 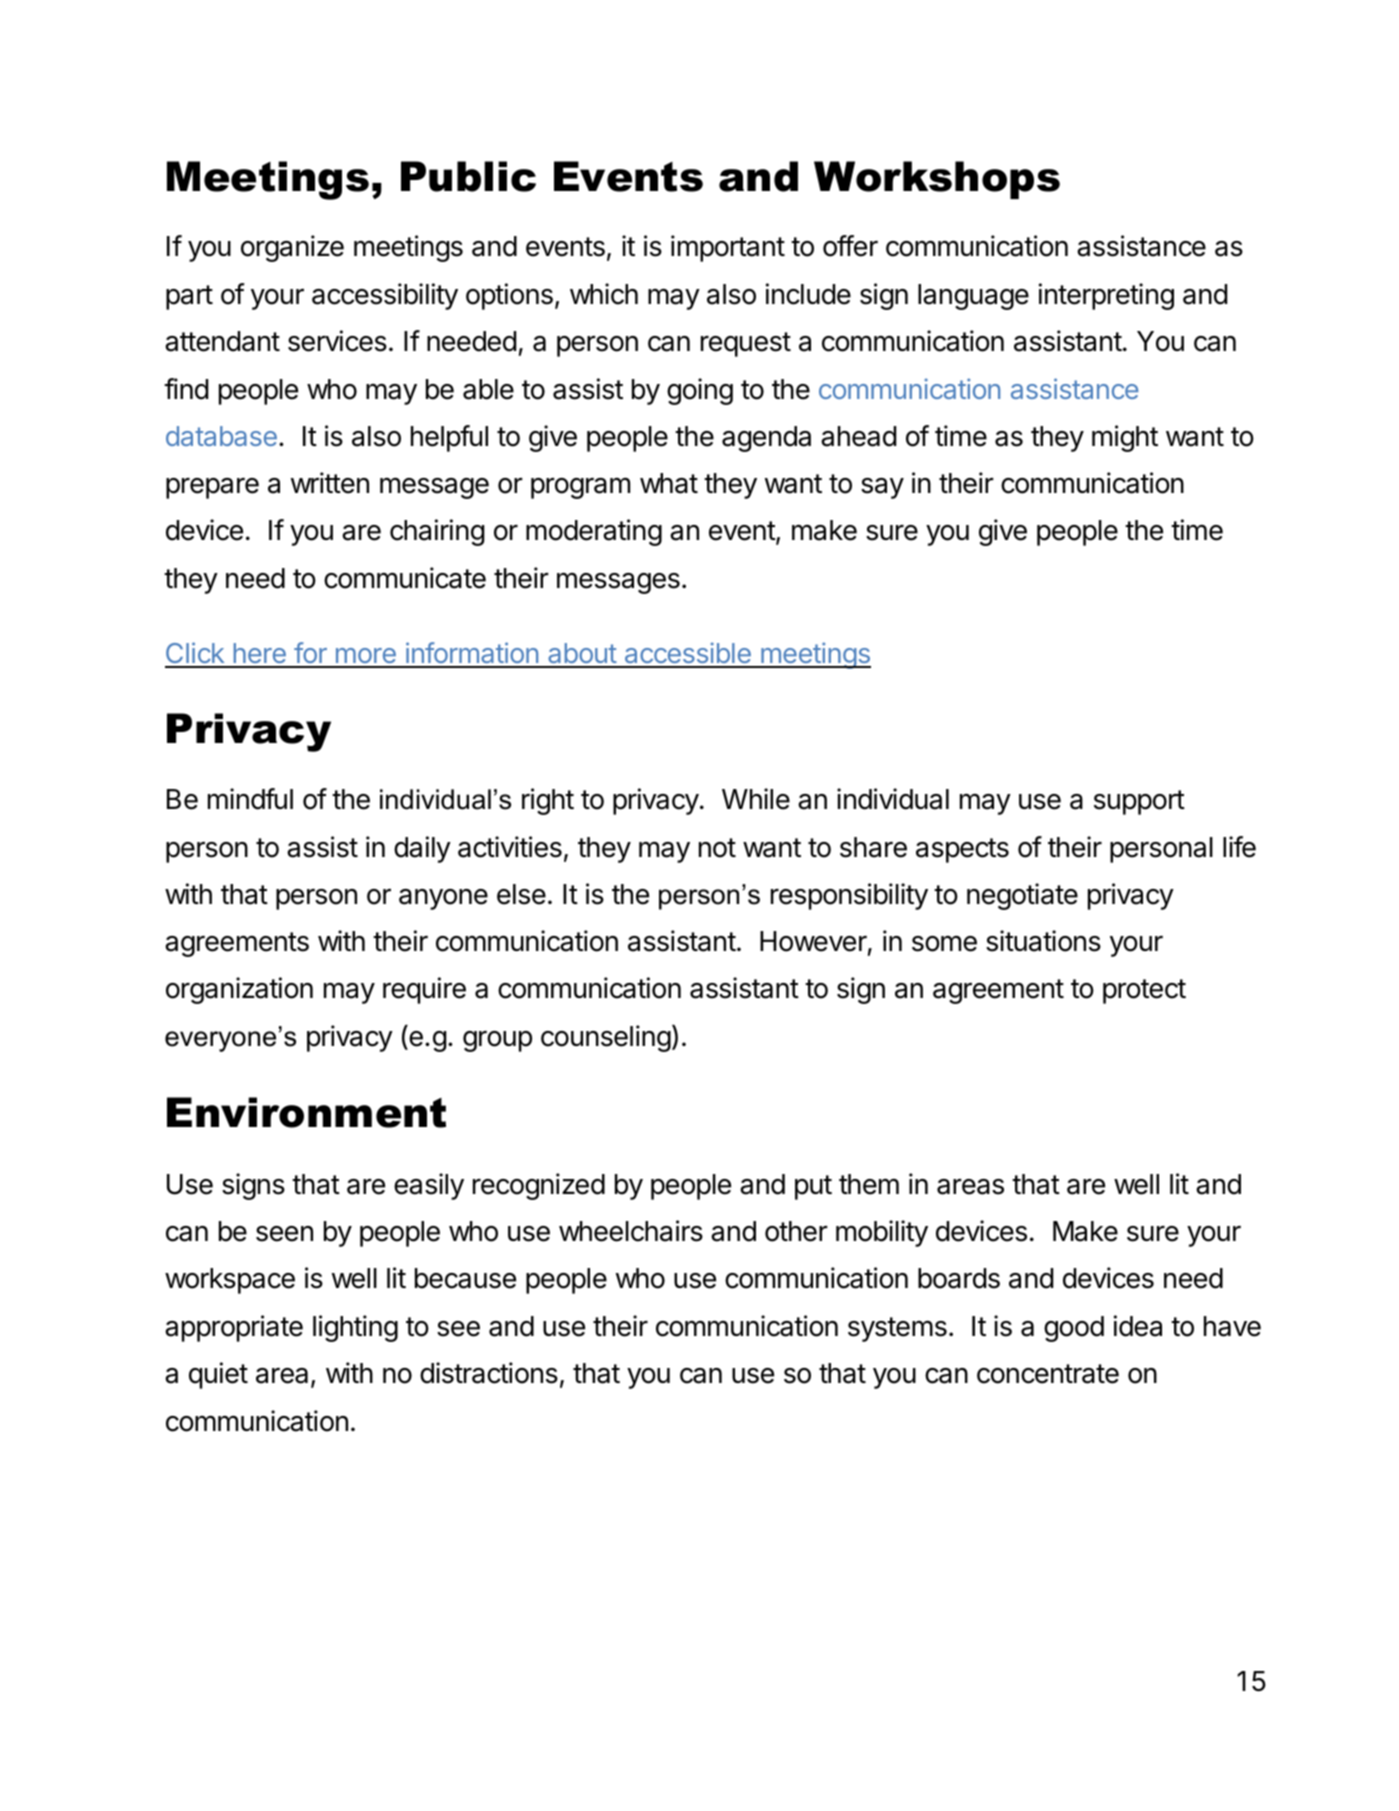 What do you see at coordinates (292, 248) in the document?
I see `organize` at bounding box center [292, 248].
